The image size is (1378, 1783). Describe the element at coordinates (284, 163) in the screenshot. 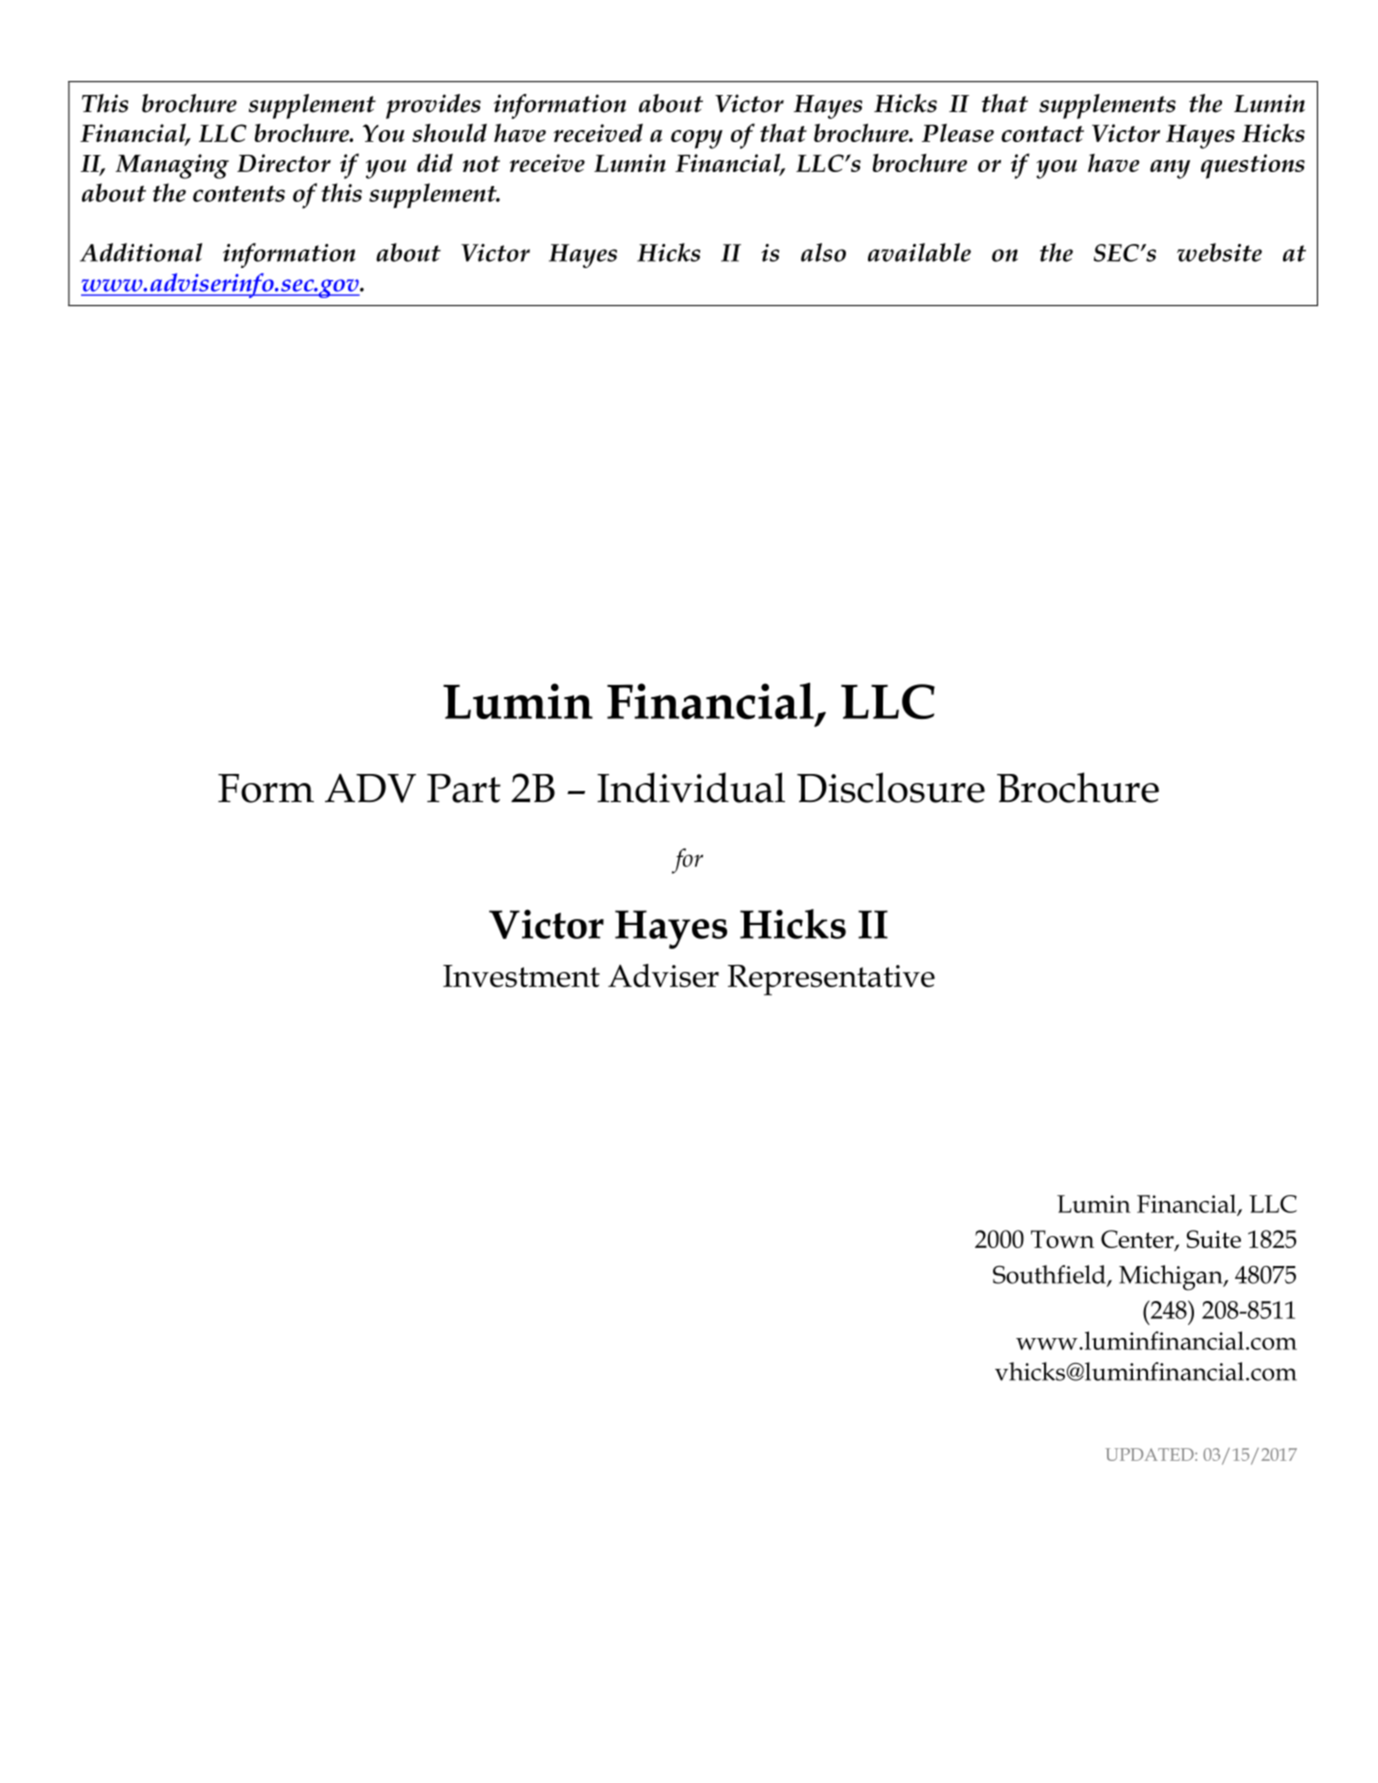

I see `Director` at that location.
